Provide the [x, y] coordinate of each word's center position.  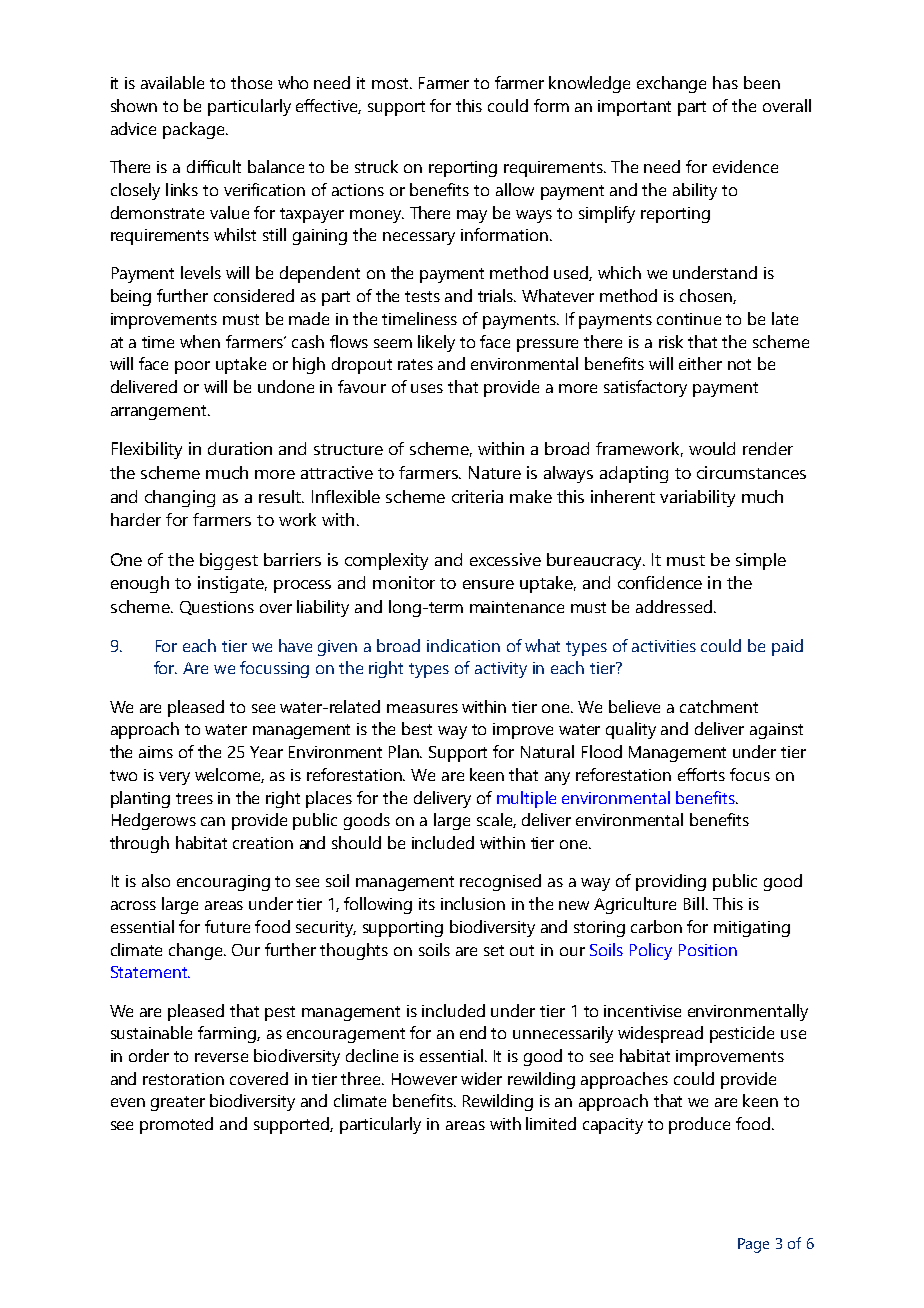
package [195, 130]
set [494, 950]
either [700, 363]
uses [427, 388]
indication [463, 645]
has [725, 82]
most [391, 83]
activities [664, 646]
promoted [176, 1125]
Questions [217, 608]
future [227, 926]
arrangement [160, 412]
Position [708, 950]
